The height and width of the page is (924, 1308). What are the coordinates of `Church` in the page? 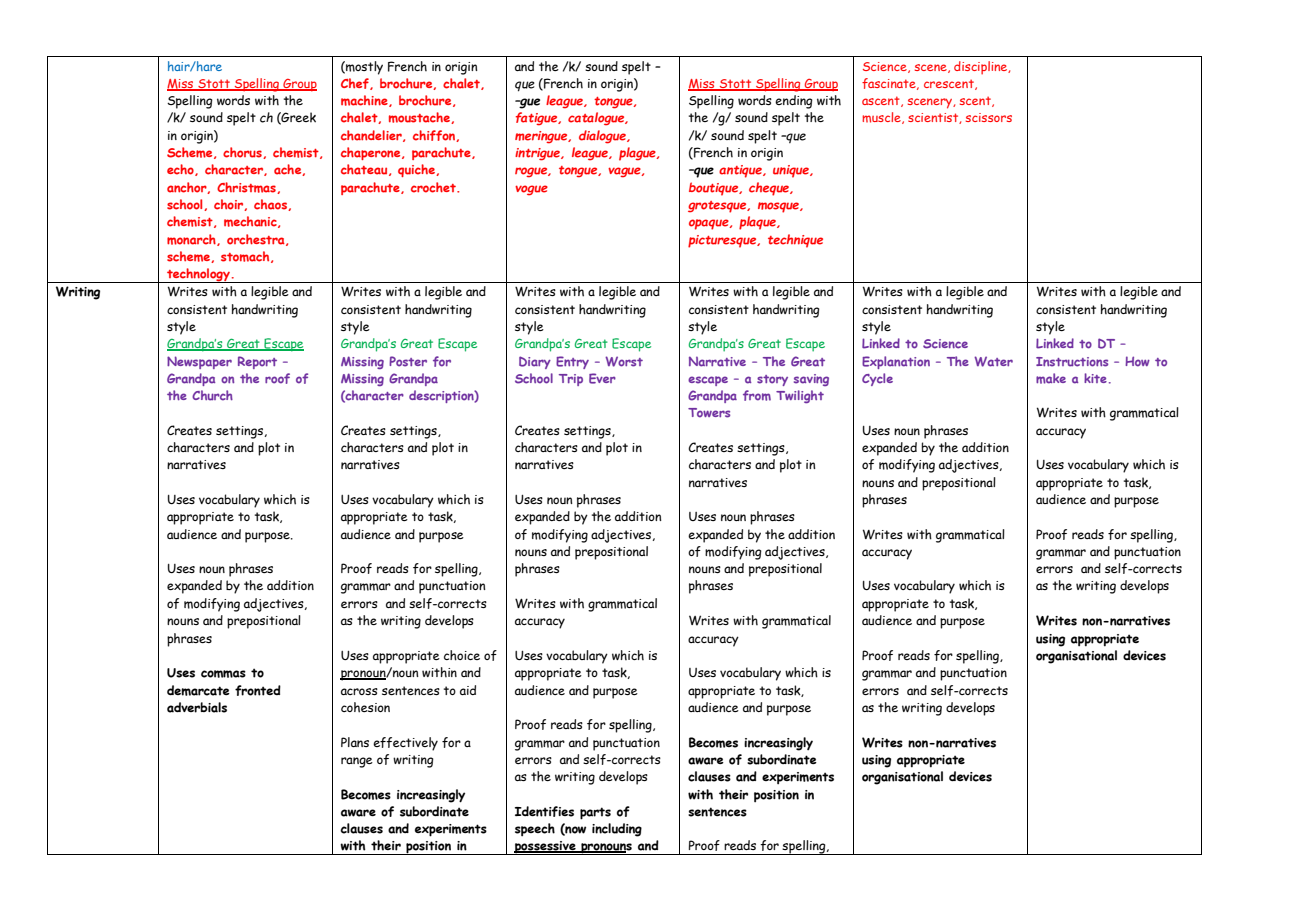 It's located at (212, 395).
